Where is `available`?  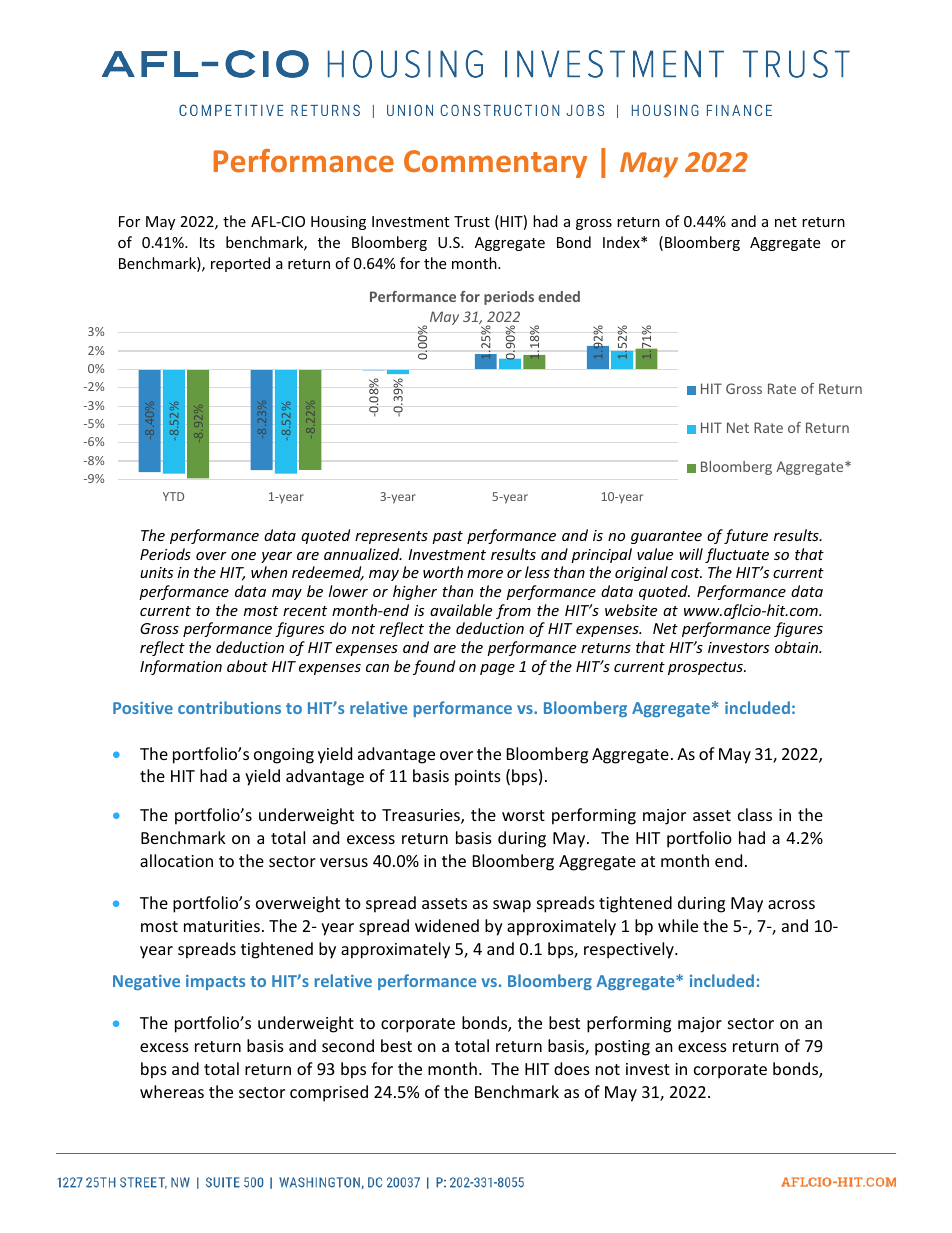 available is located at coordinates (461, 610).
